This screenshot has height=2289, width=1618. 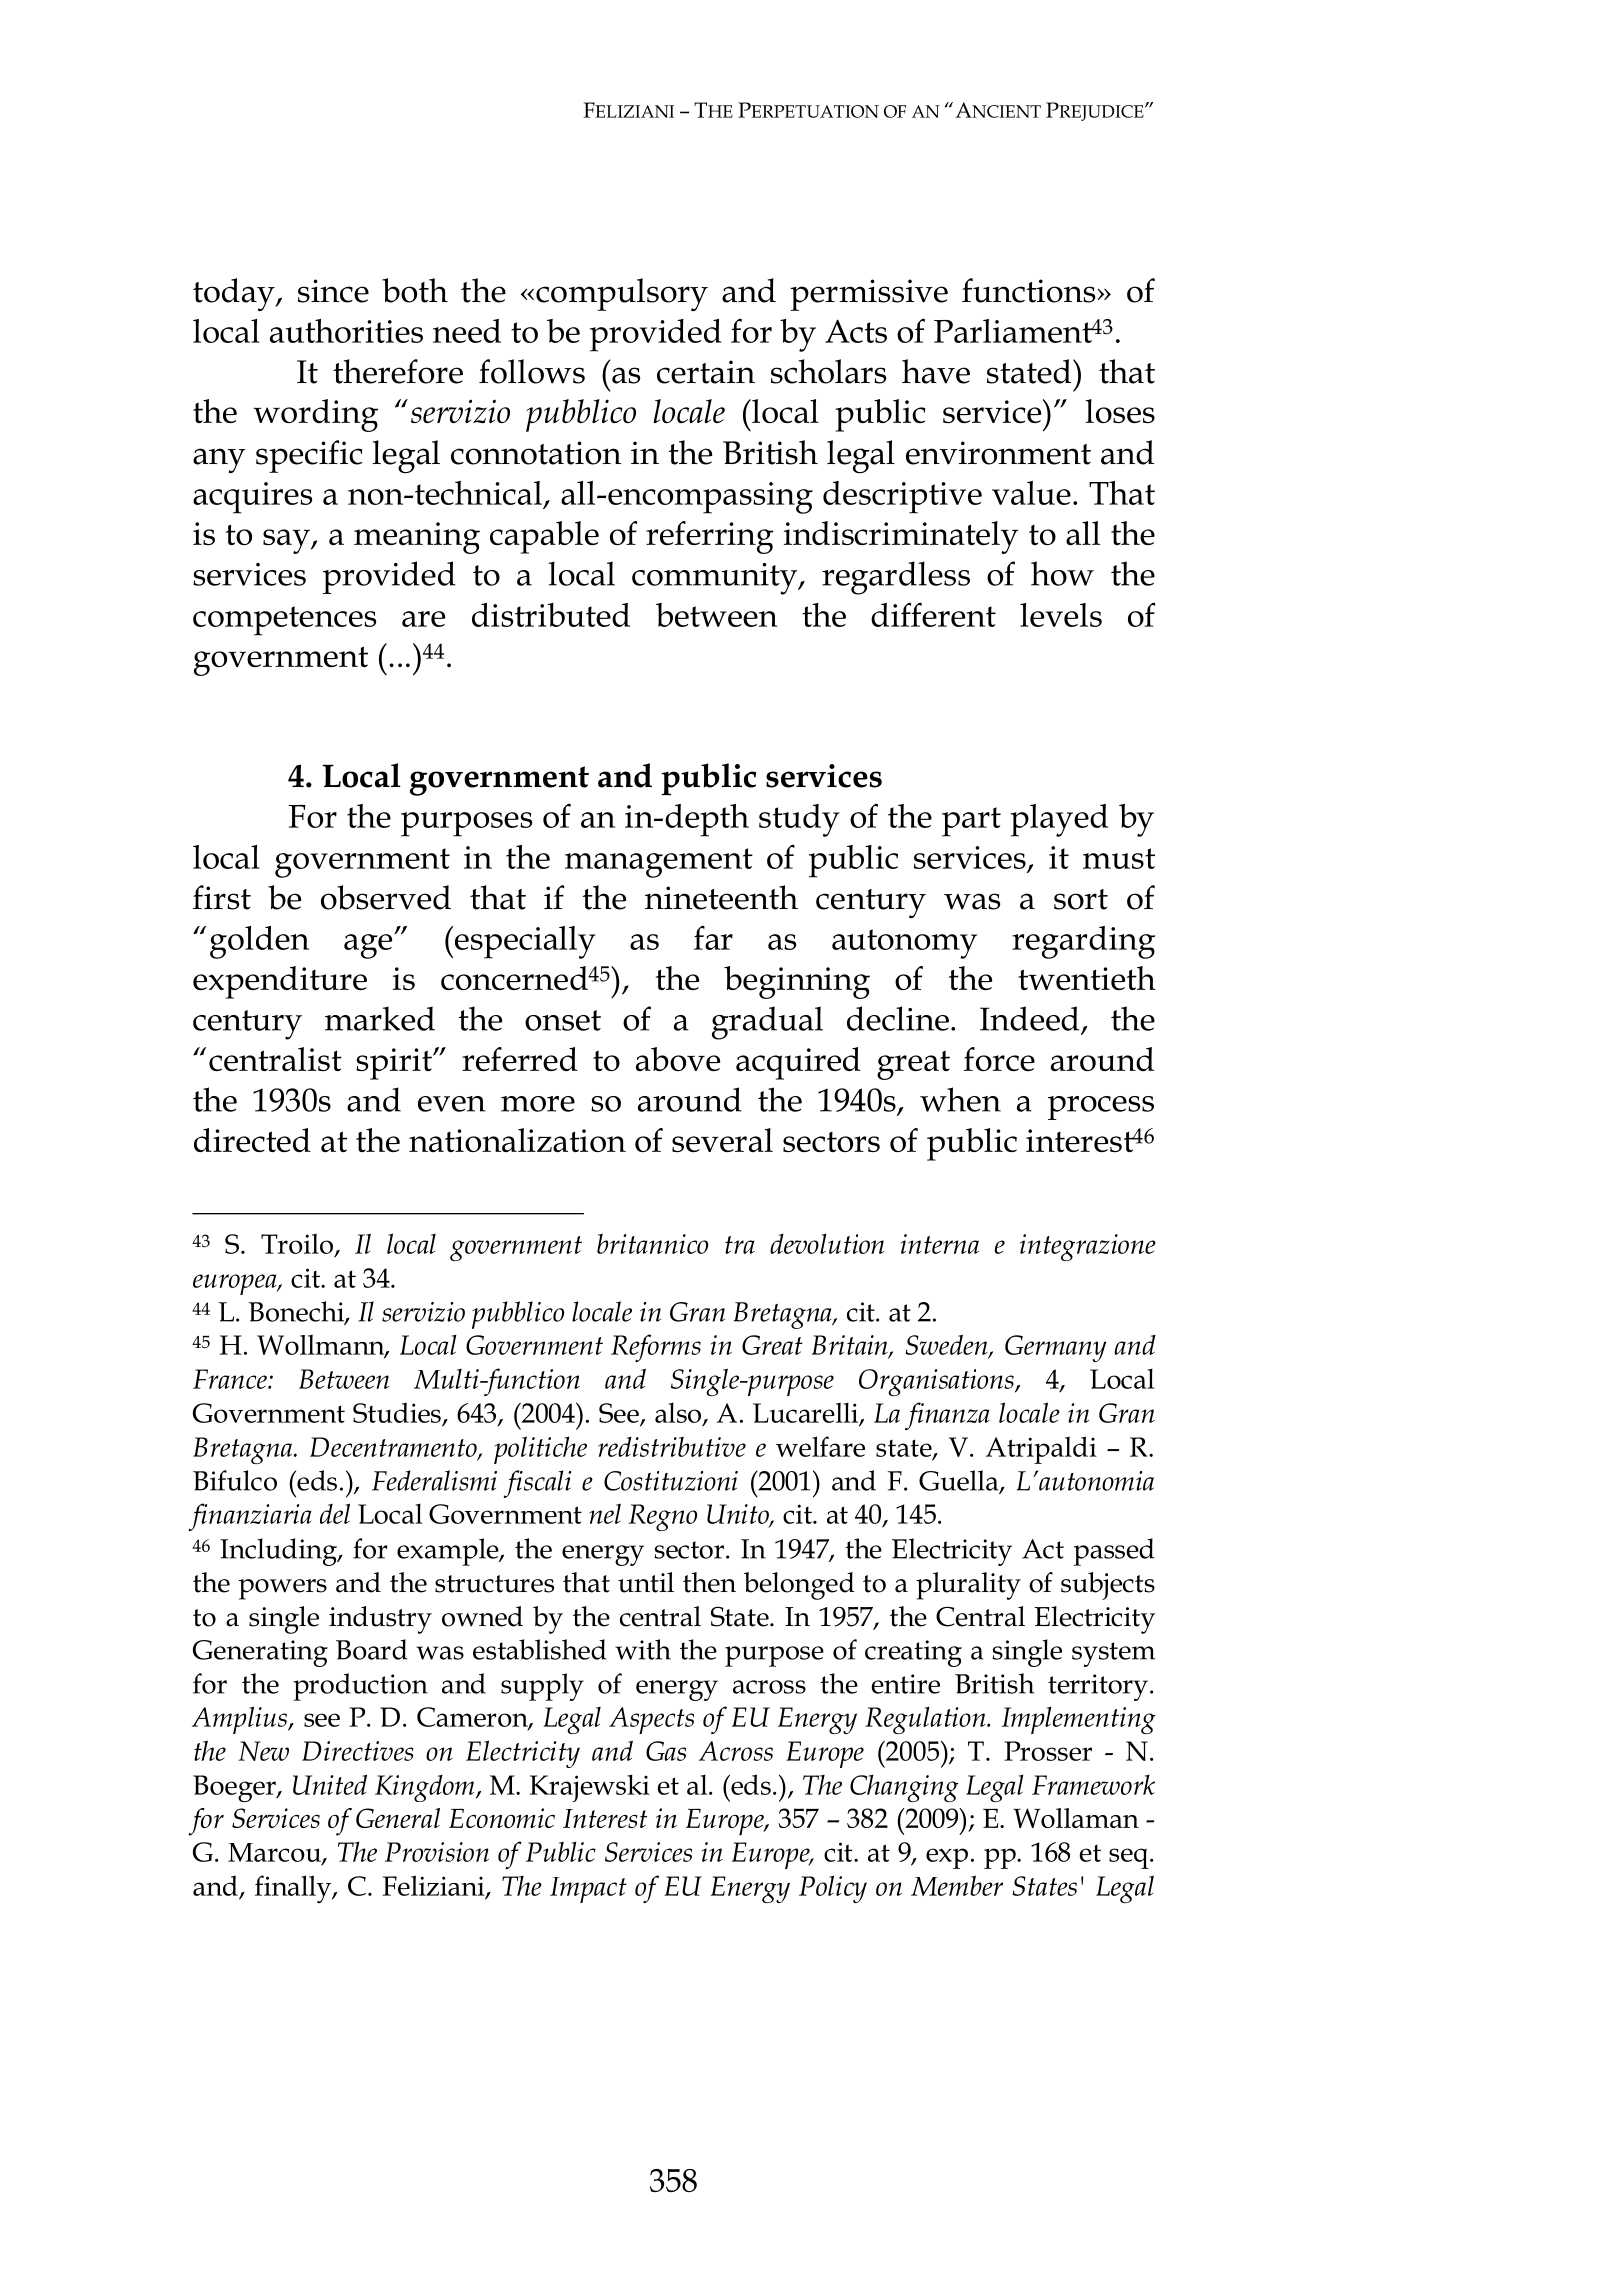 I want to click on have, so click(x=936, y=371).
